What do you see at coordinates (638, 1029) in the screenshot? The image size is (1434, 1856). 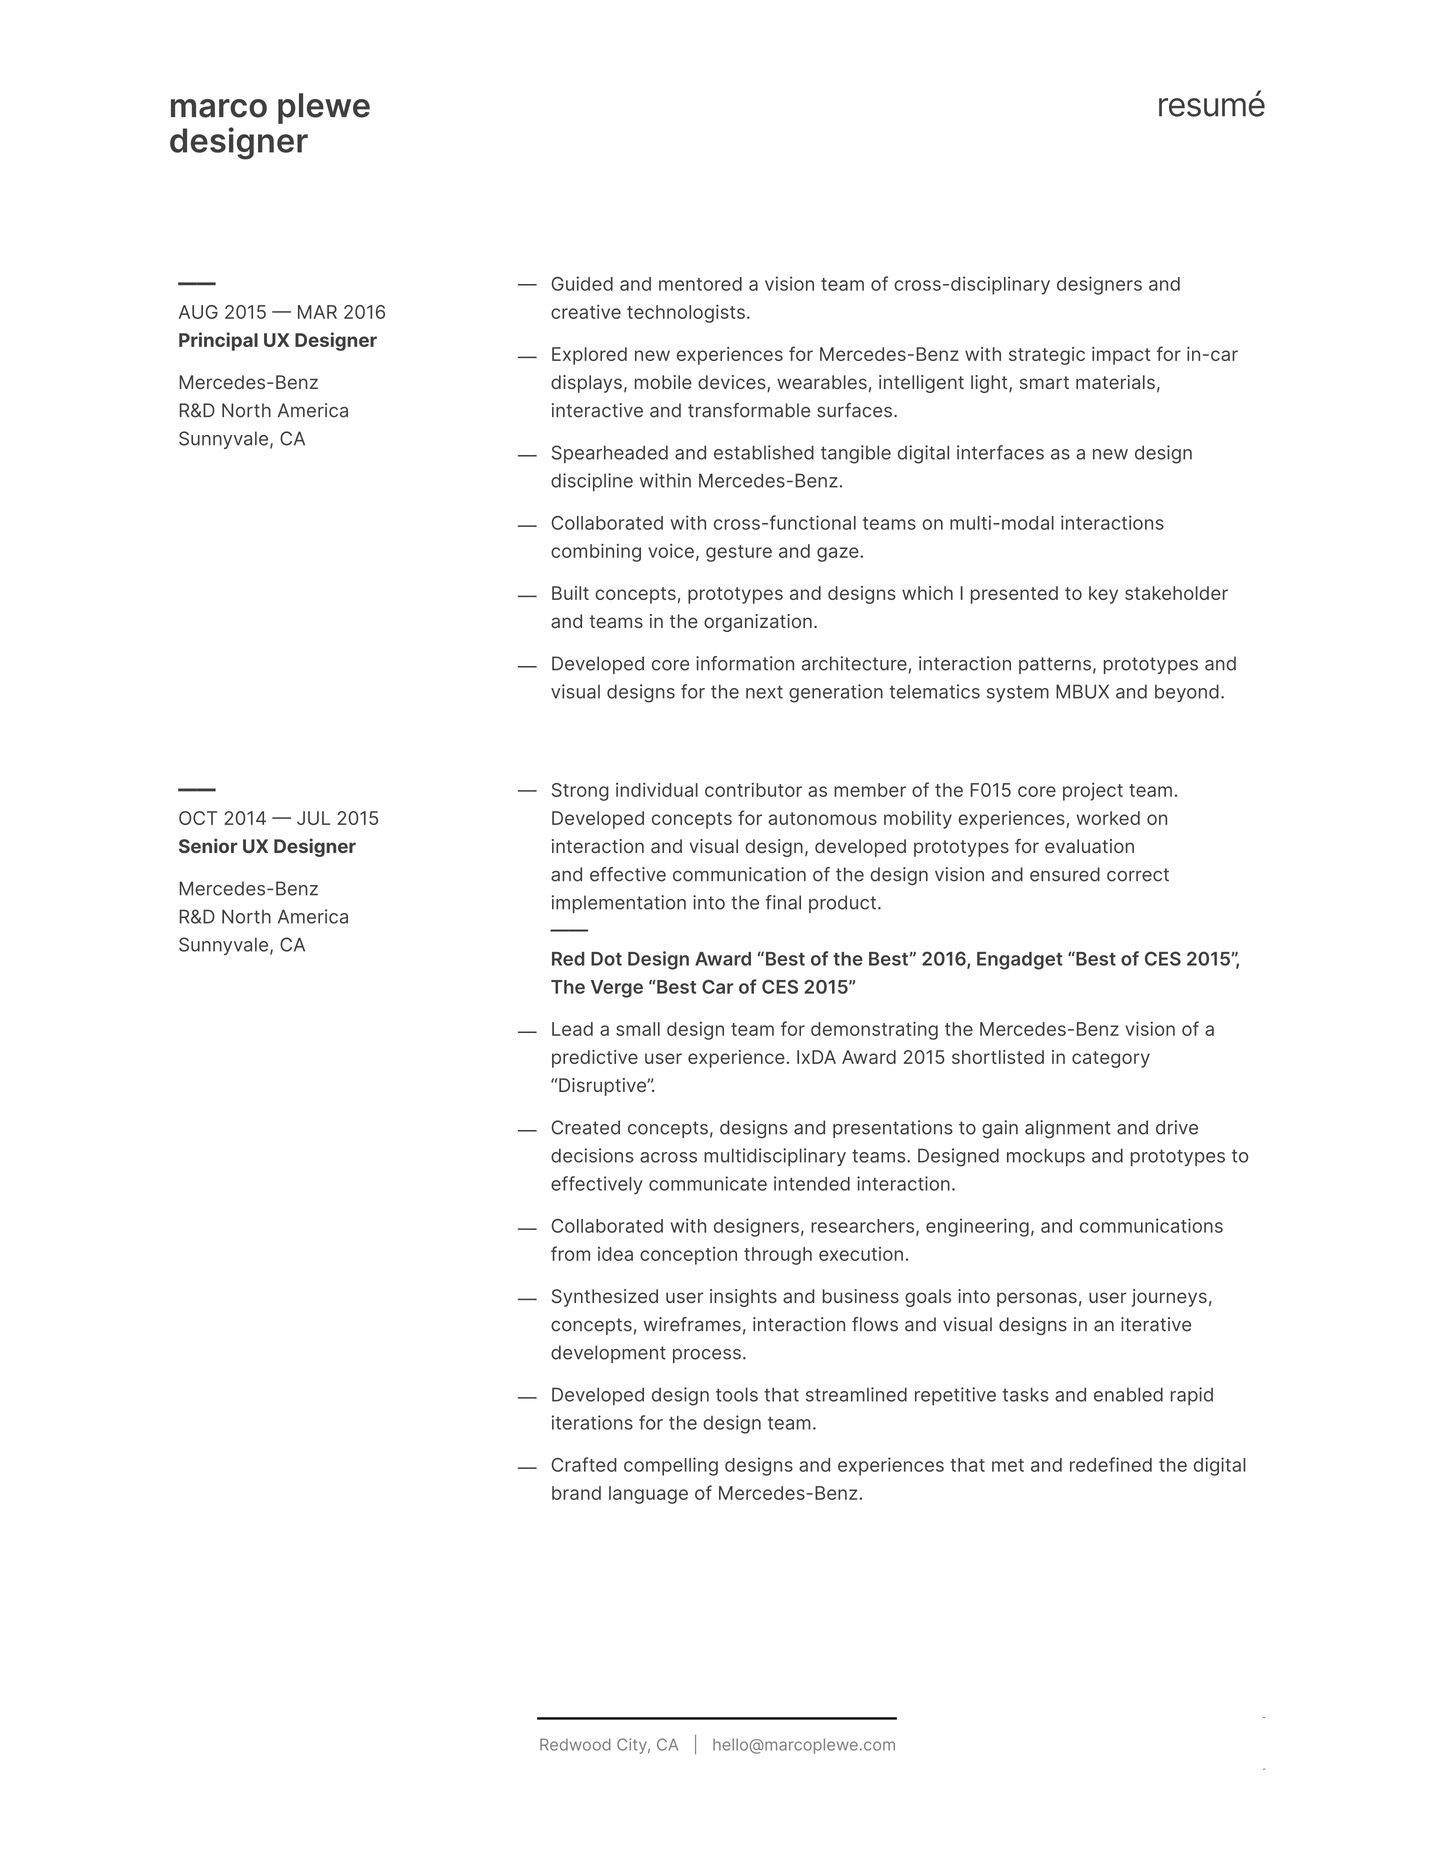 I see `small` at bounding box center [638, 1029].
